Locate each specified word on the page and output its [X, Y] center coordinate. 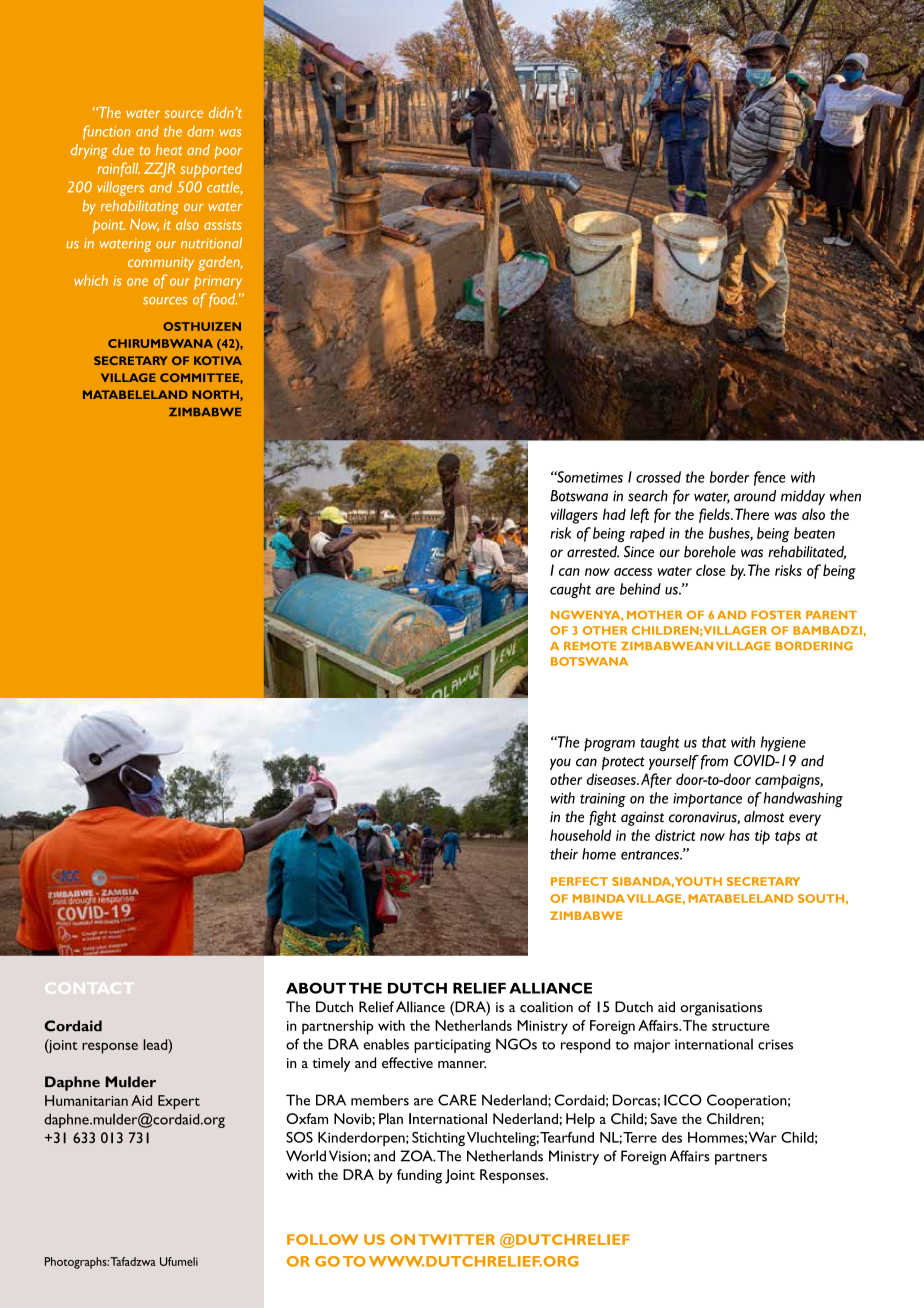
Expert [179, 1102]
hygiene [783, 744]
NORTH [216, 394]
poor [228, 152]
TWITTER [457, 1239]
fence [770, 478]
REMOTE [590, 646]
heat [169, 149]
